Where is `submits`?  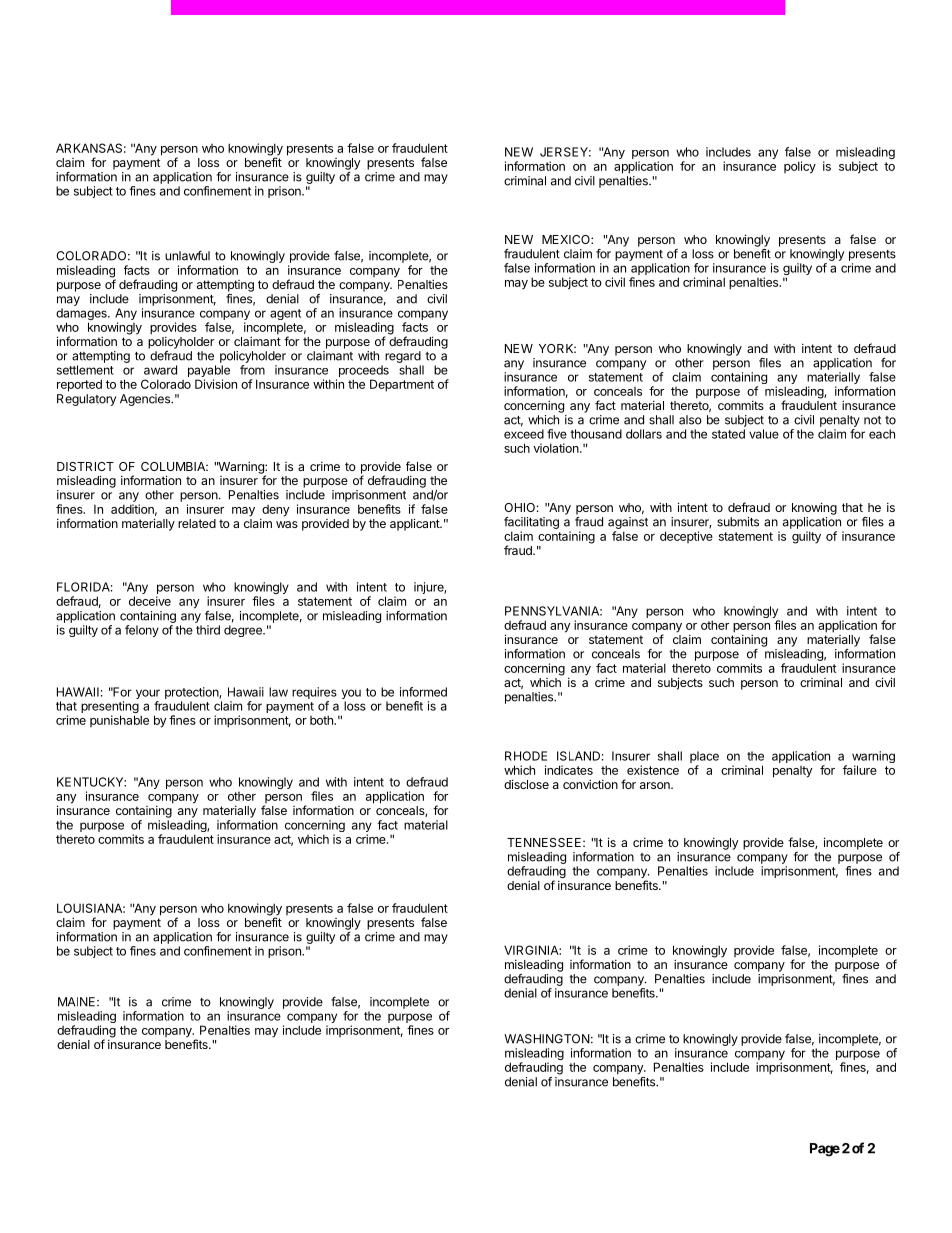
submits is located at coordinates (738, 522).
